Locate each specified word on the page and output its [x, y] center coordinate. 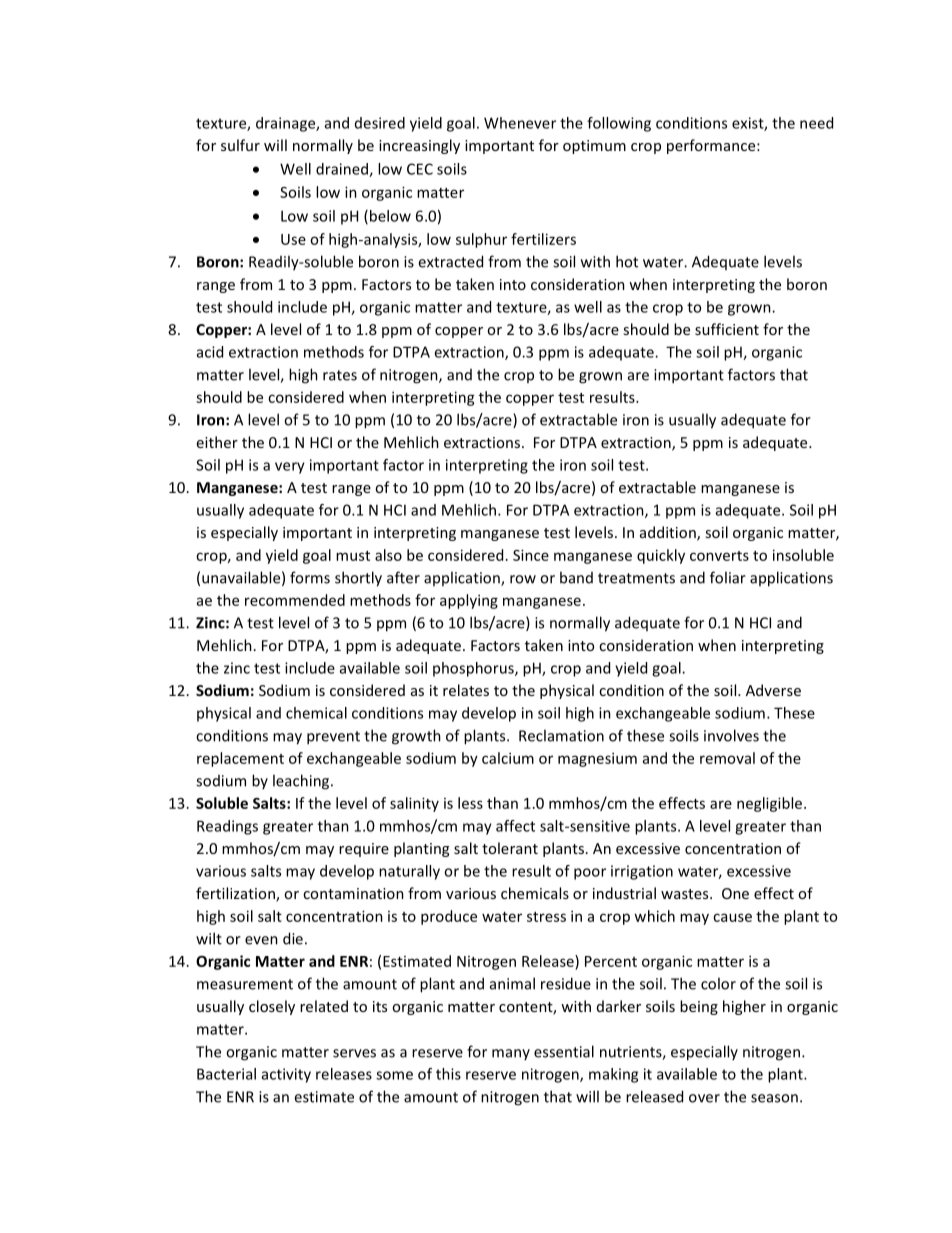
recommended [295, 600]
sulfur [240, 145]
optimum [594, 147]
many [511, 1054]
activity [286, 1075]
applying [469, 601]
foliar [728, 577]
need [816, 123]
